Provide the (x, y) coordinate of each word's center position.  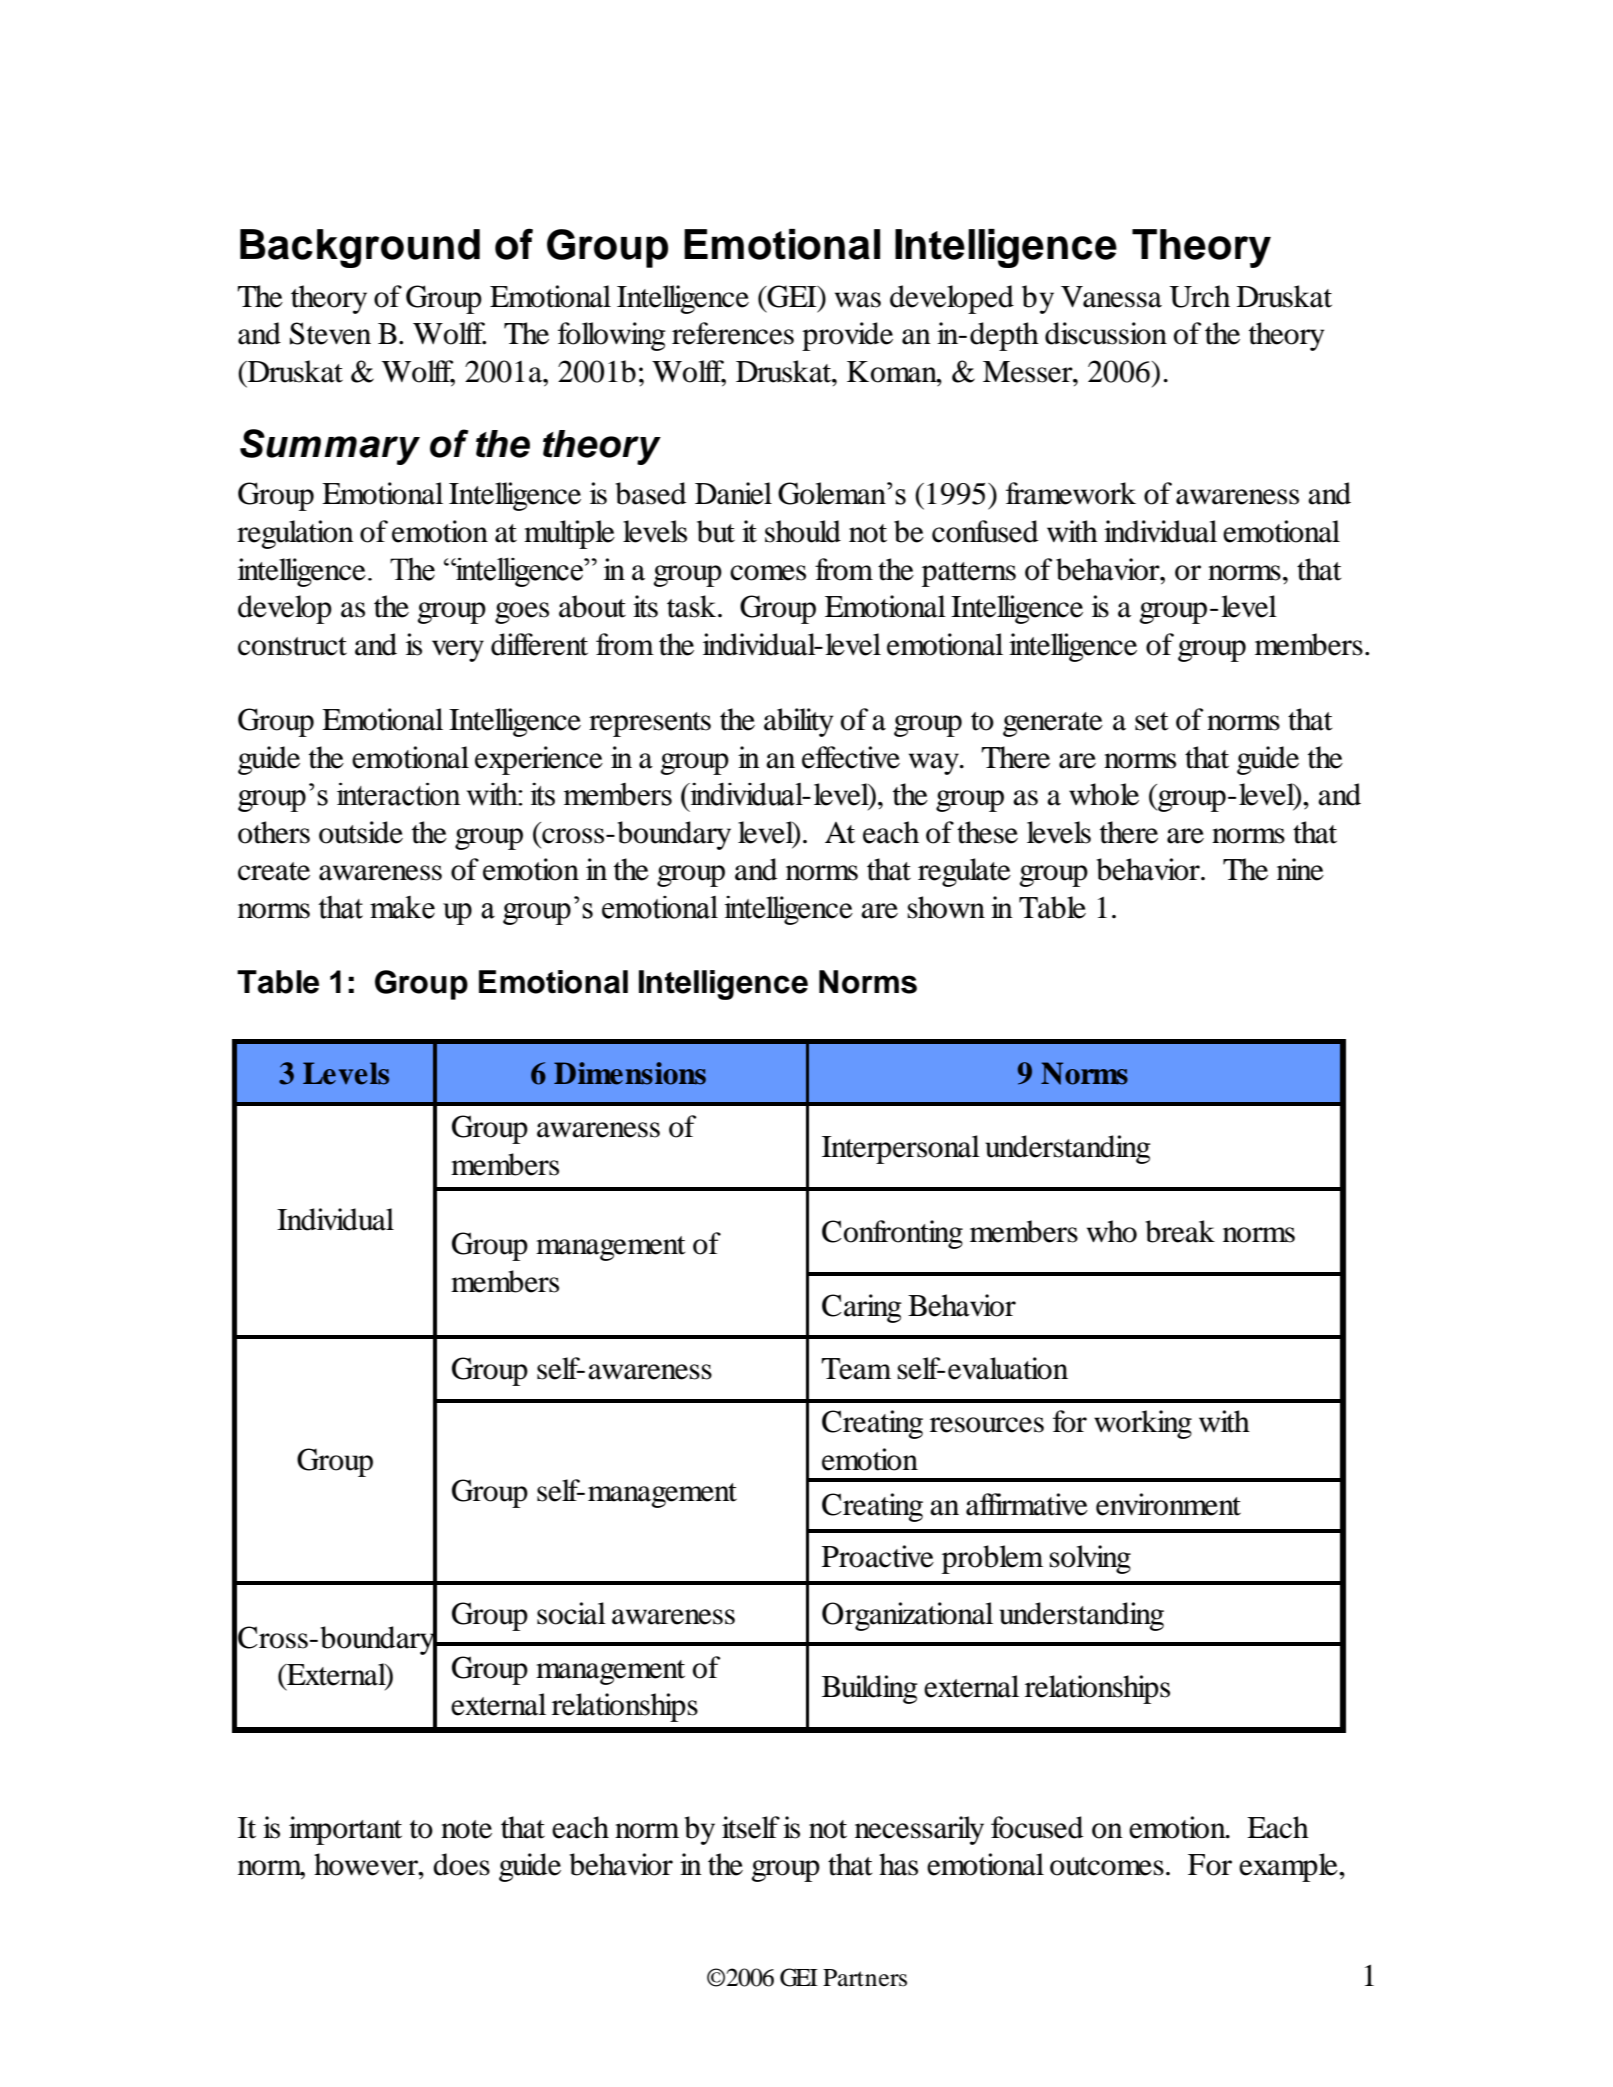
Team (856, 1369)
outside (361, 832)
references (733, 333)
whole (1104, 794)
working (1143, 1424)
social (571, 1613)
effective (851, 757)
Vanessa (1111, 297)
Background (360, 248)
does (461, 1864)
